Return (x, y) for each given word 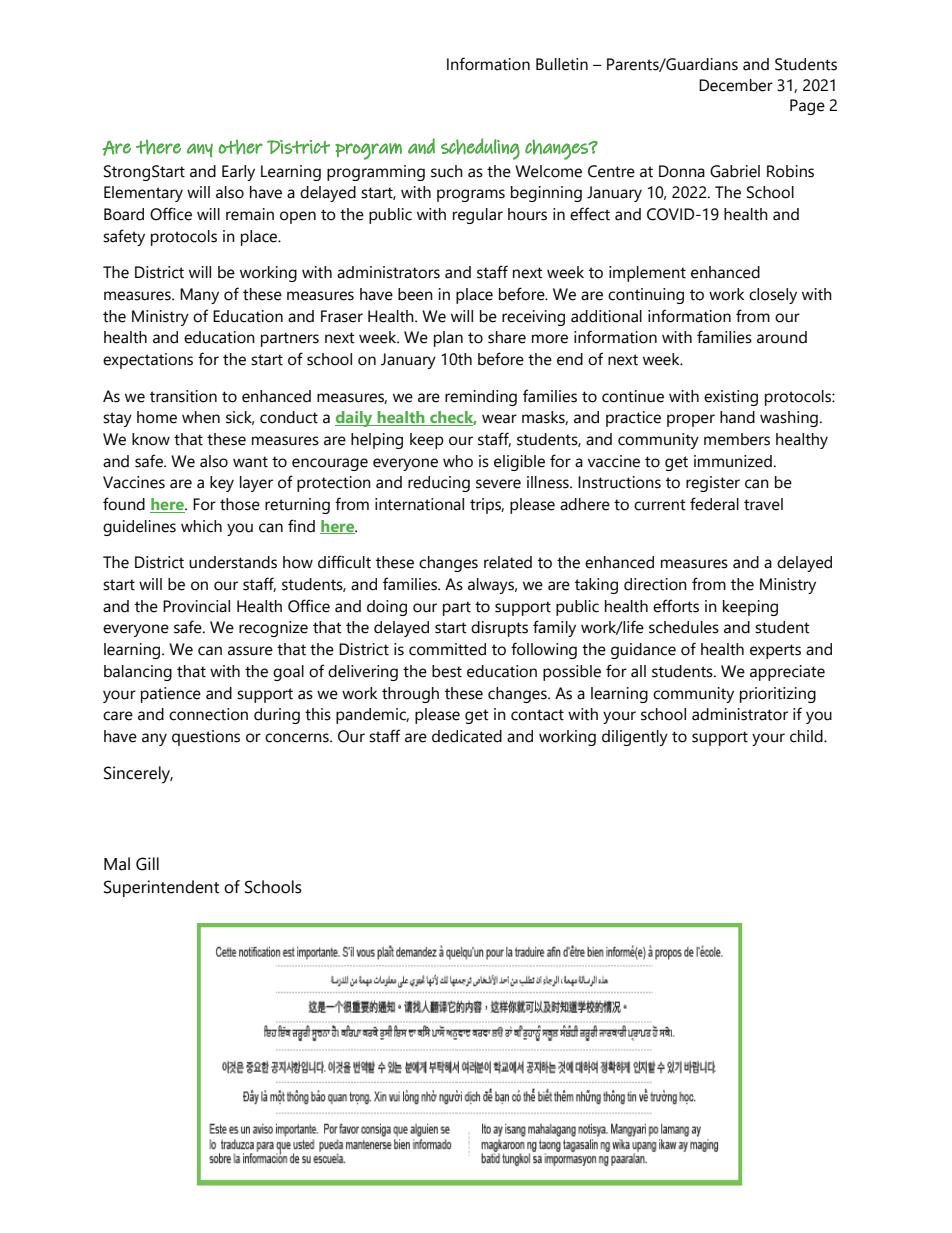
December (736, 85)
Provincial (196, 606)
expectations (148, 361)
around (782, 337)
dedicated (467, 736)
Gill (147, 864)
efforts (676, 606)
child (807, 736)
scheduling (480, 149)
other (240, 147)
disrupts (499, 629)
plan (448, 339)
